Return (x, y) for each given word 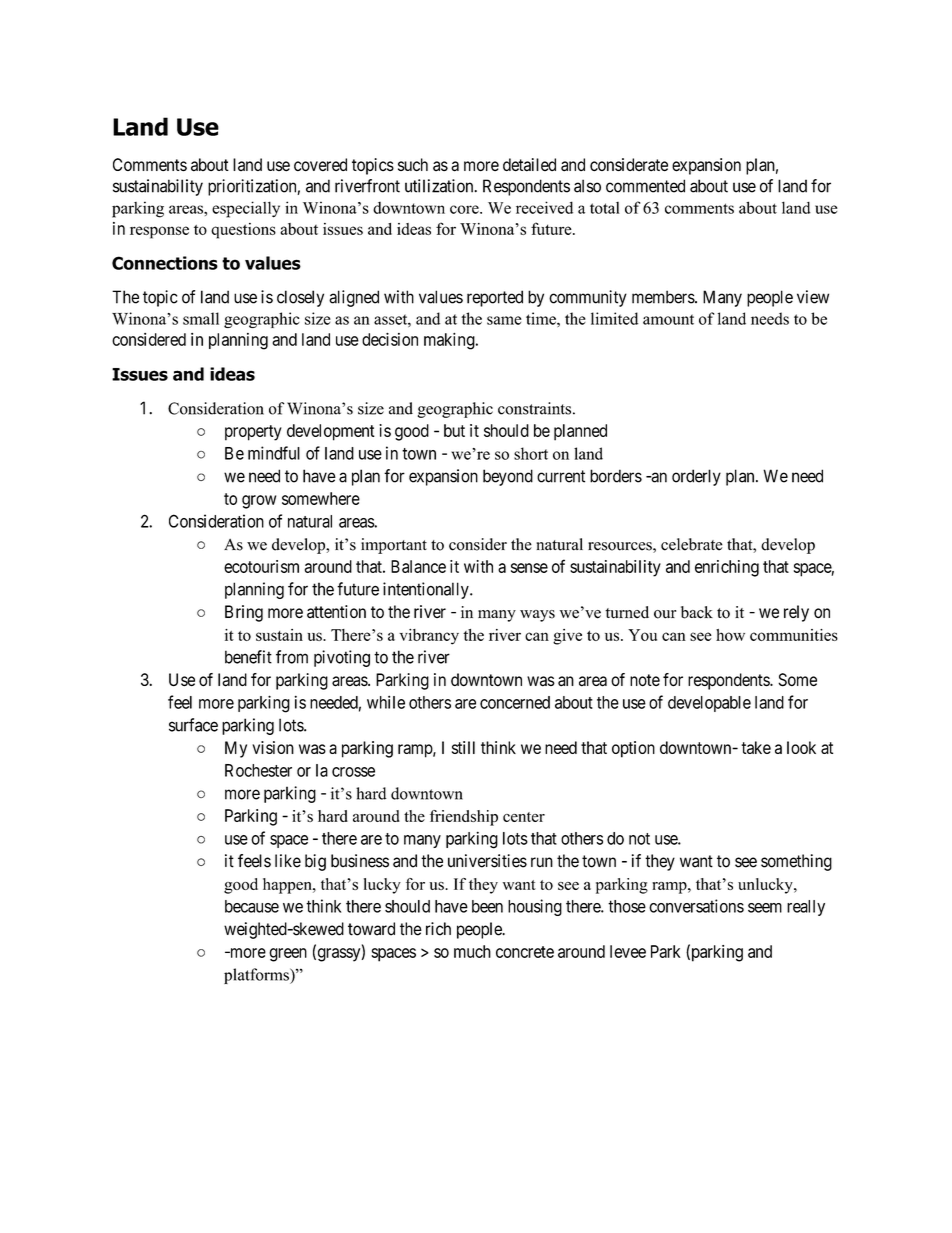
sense (529, 568)
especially (246, 209)
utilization (440, 186)
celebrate (692, 544)
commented (645, 186)
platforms (257, 976)
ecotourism (261, 566)
